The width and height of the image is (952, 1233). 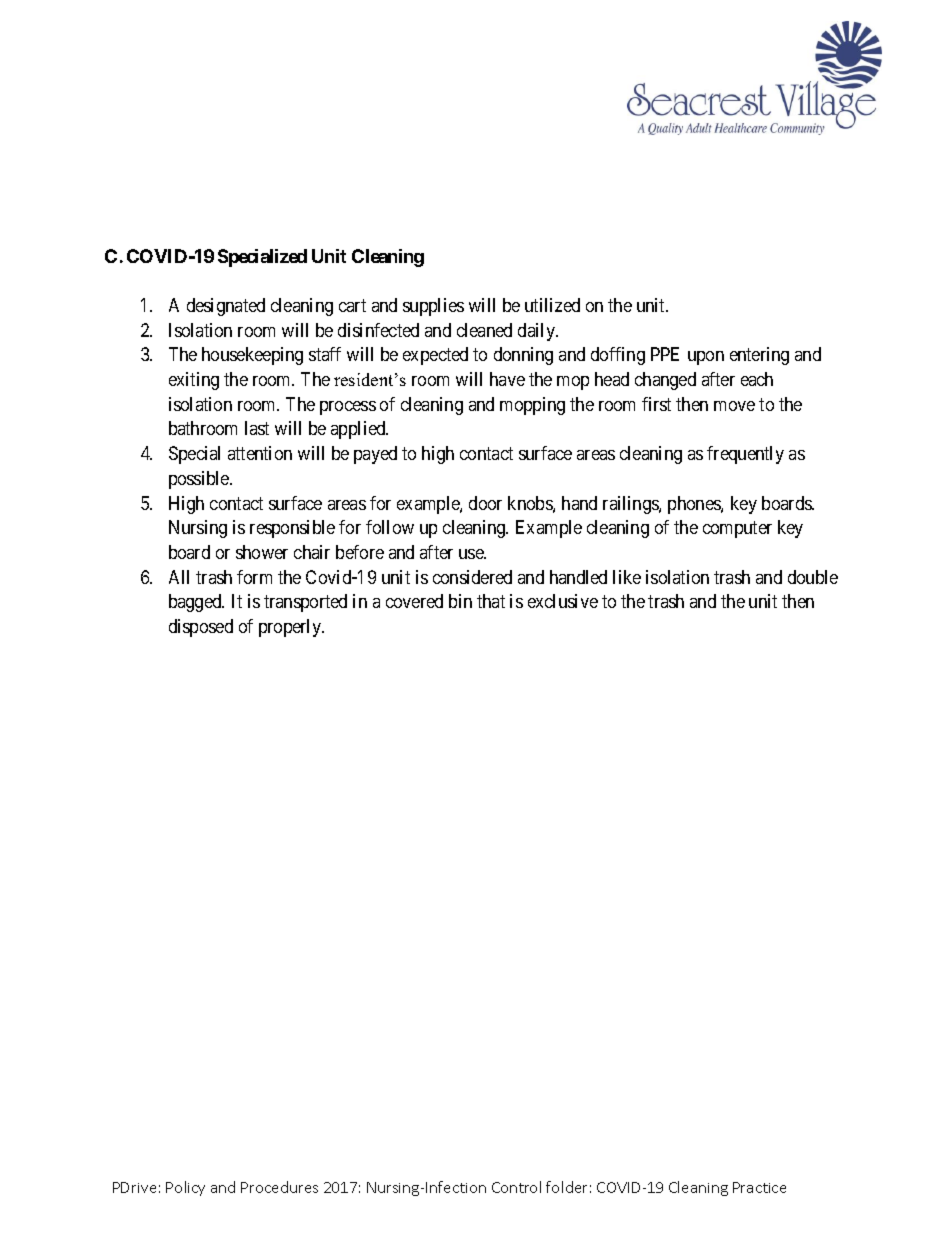 I want to click on Procedures, so click(x=279, y=1187).
